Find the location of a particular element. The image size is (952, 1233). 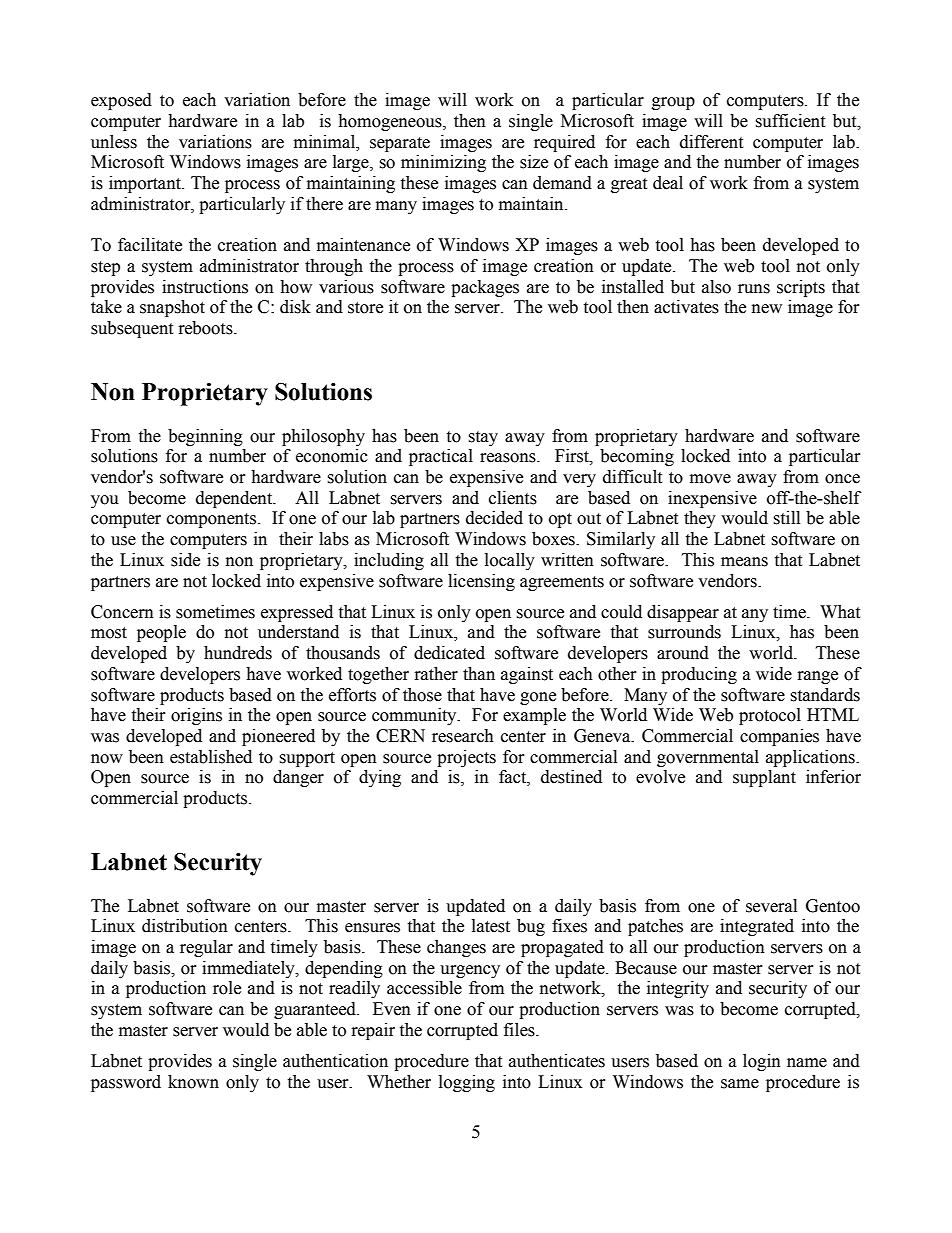

supplant is located at coordinates (764, 778).
